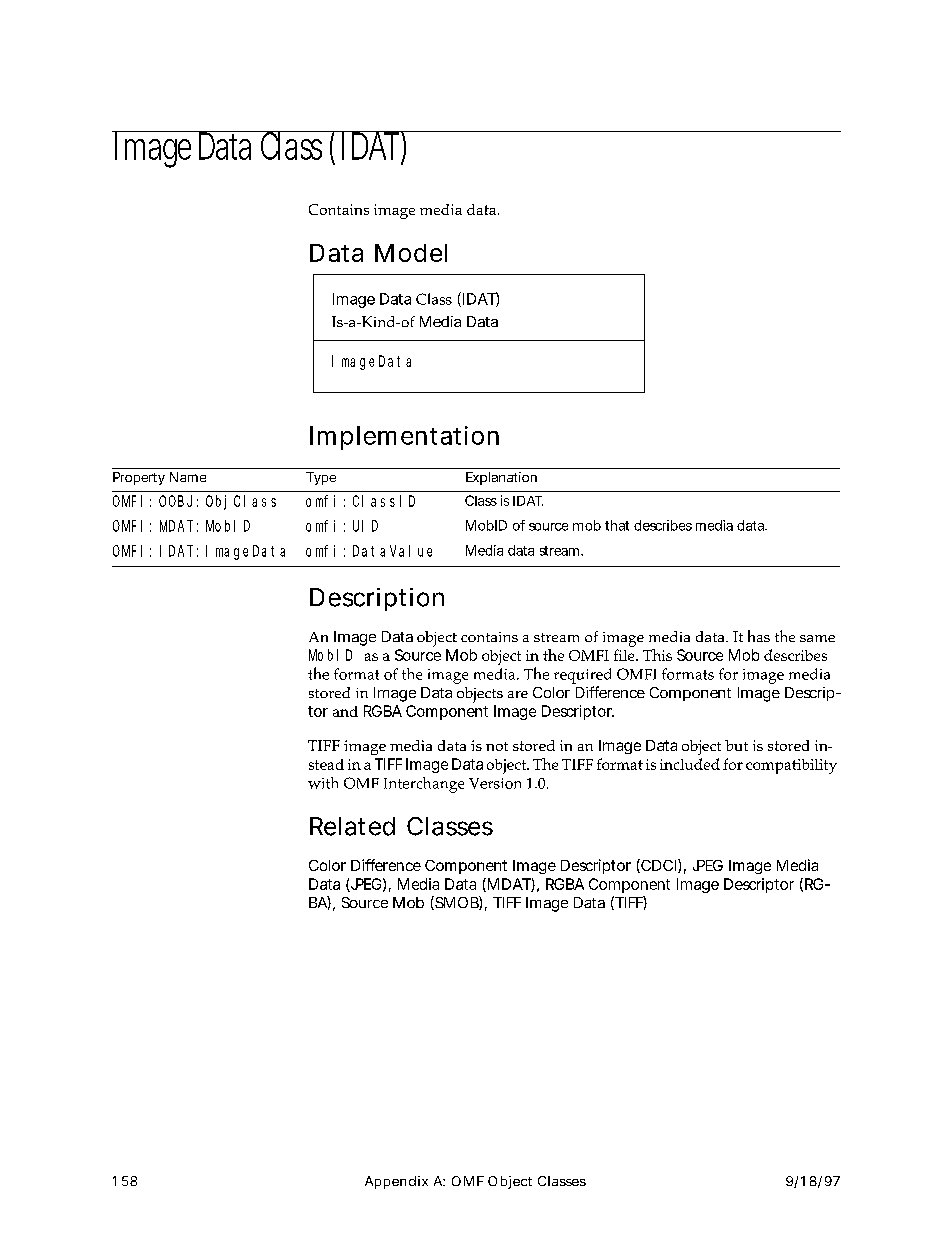 This image has height=1233, width=952. What do you see at coordinates (323, 783) in the image?
I see `with` at bounding box center [323, 783].
